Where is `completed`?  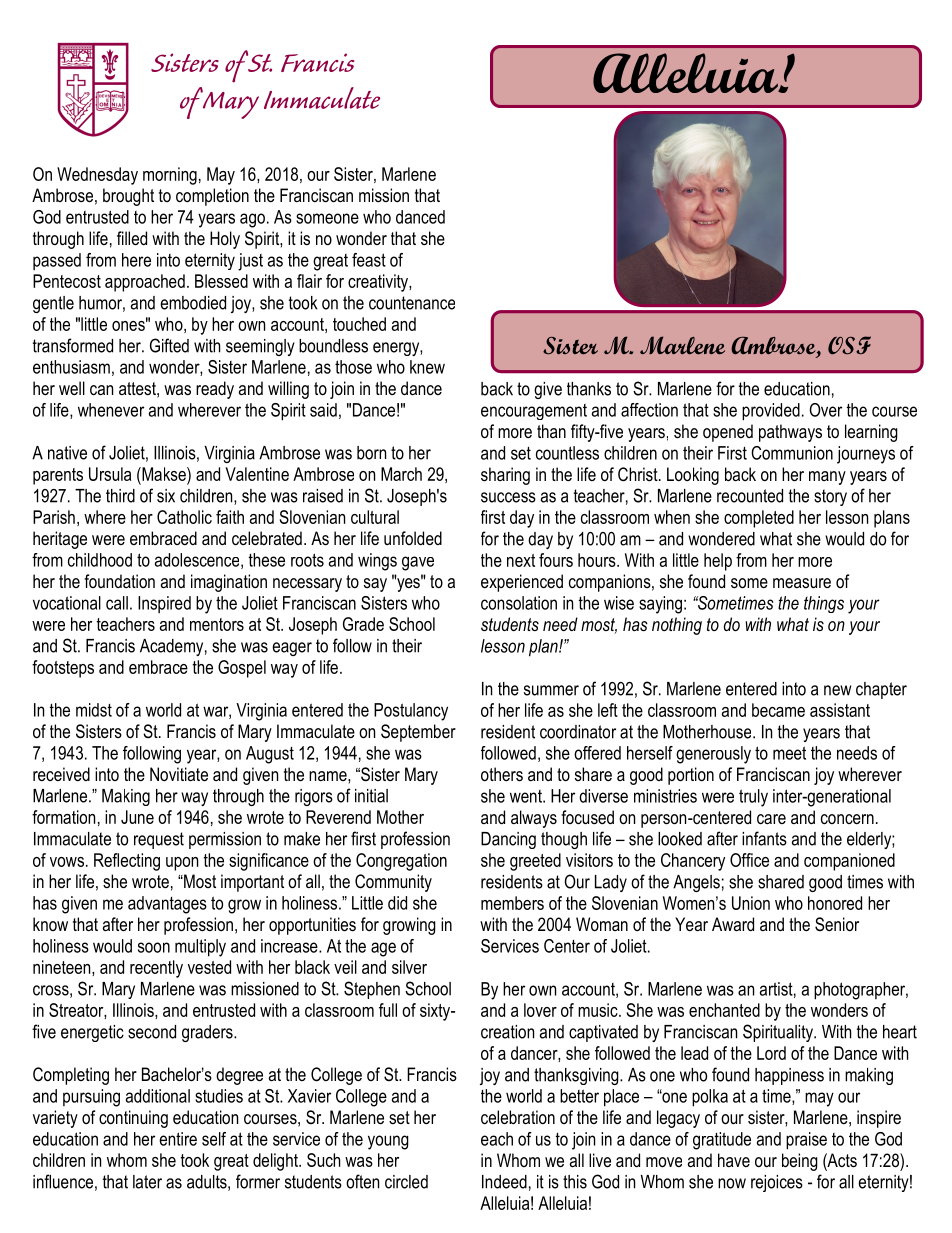 completed is located at coordinates (759, 519).
